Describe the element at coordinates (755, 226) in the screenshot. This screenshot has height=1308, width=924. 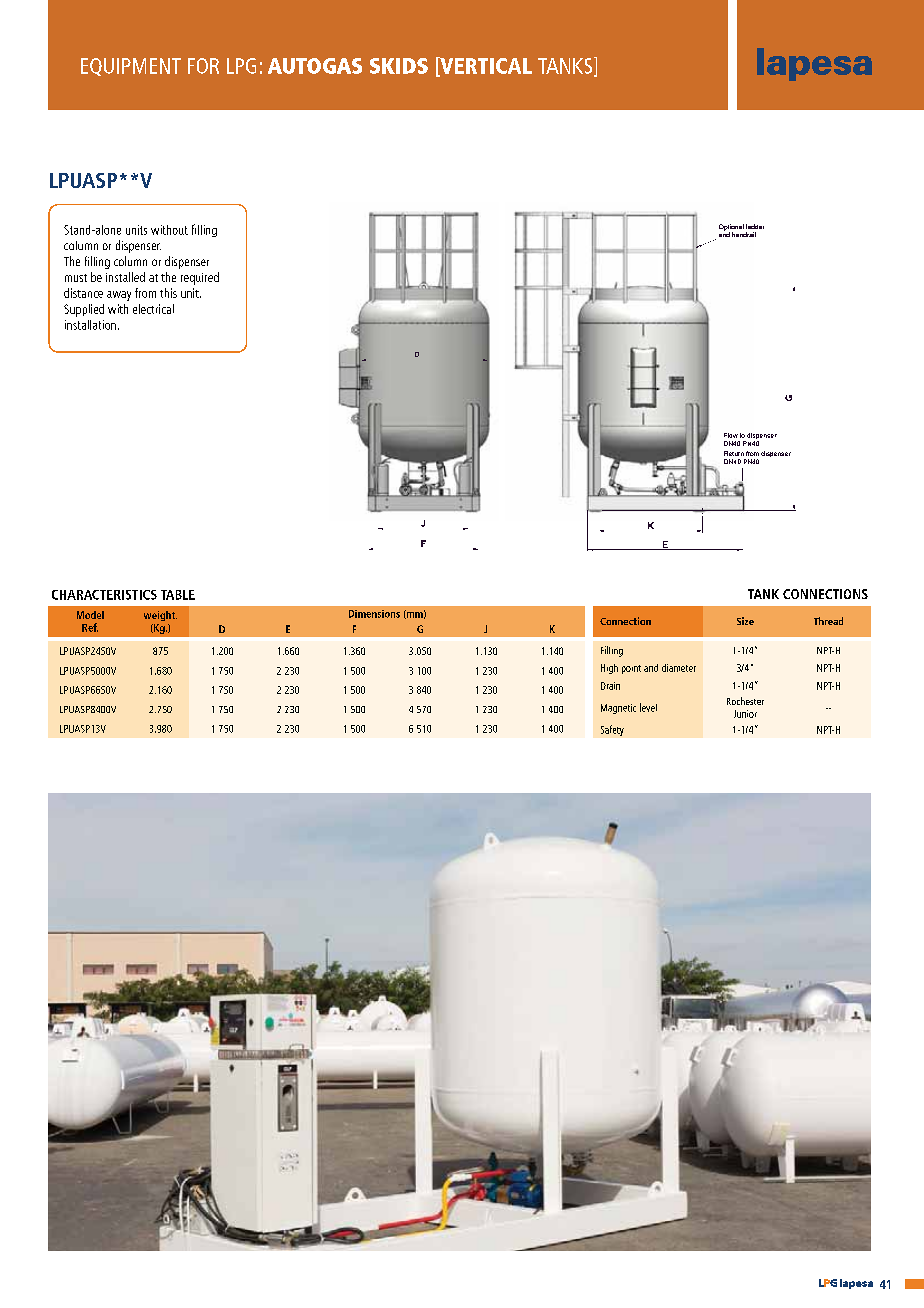
I see `ladder` at that location.
